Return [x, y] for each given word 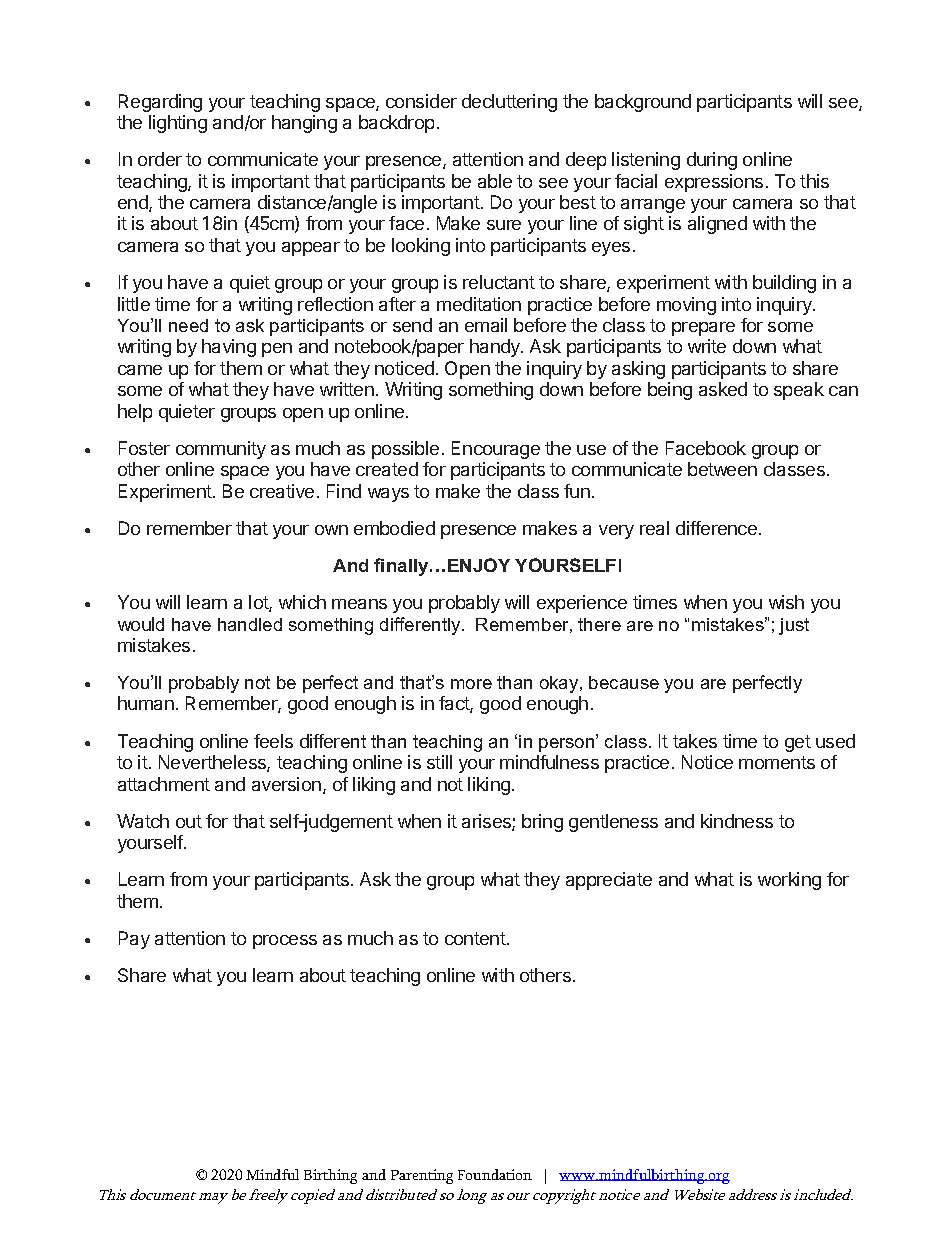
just [794, 626]
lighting [178, 124]
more [471, 684]
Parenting [422, 1176]
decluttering [509, 103]
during [712, 161]
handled [250, 624]
